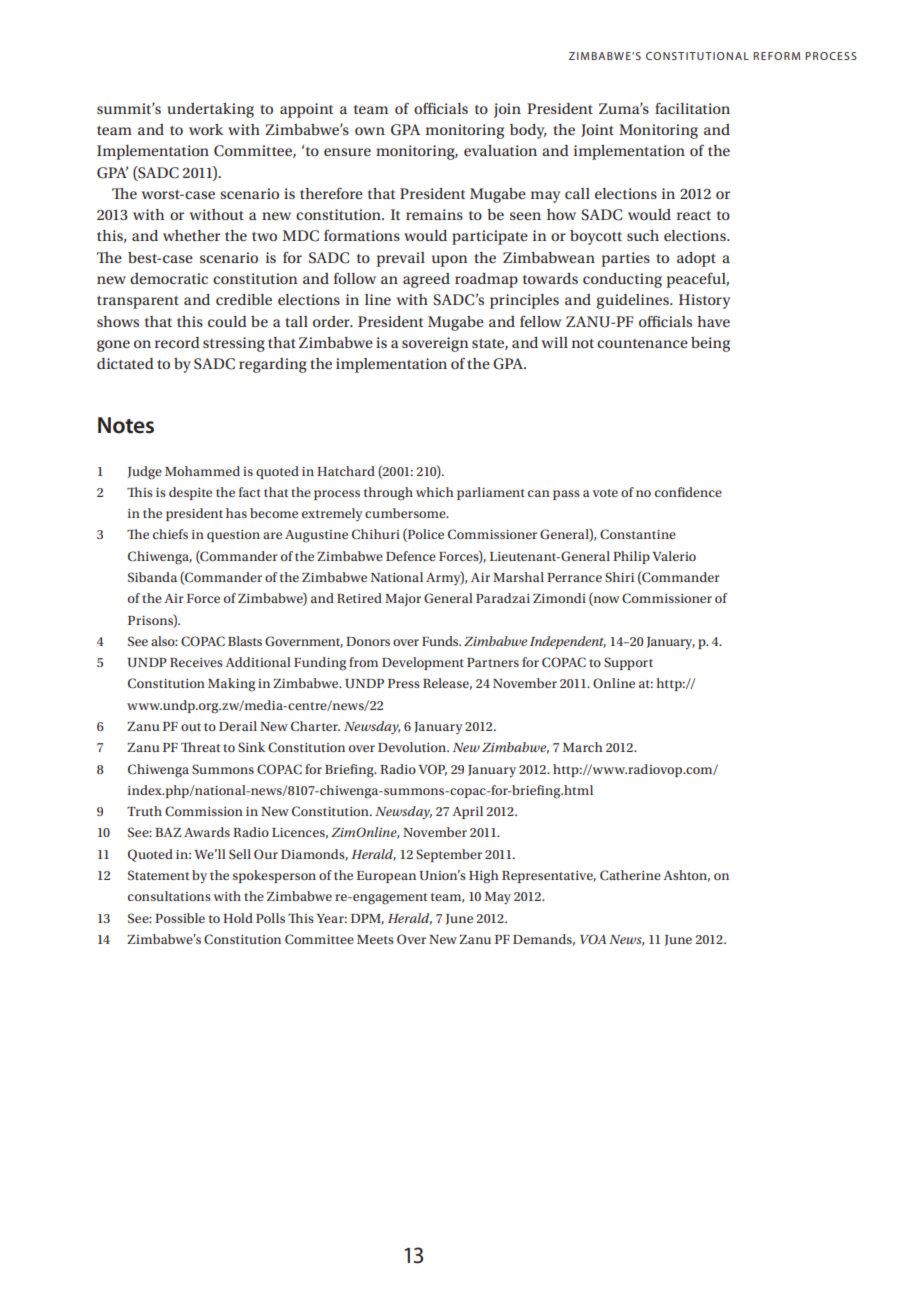  Describe the element at coordinates (710, 344) in the screenshot. I see `being` at that location.
